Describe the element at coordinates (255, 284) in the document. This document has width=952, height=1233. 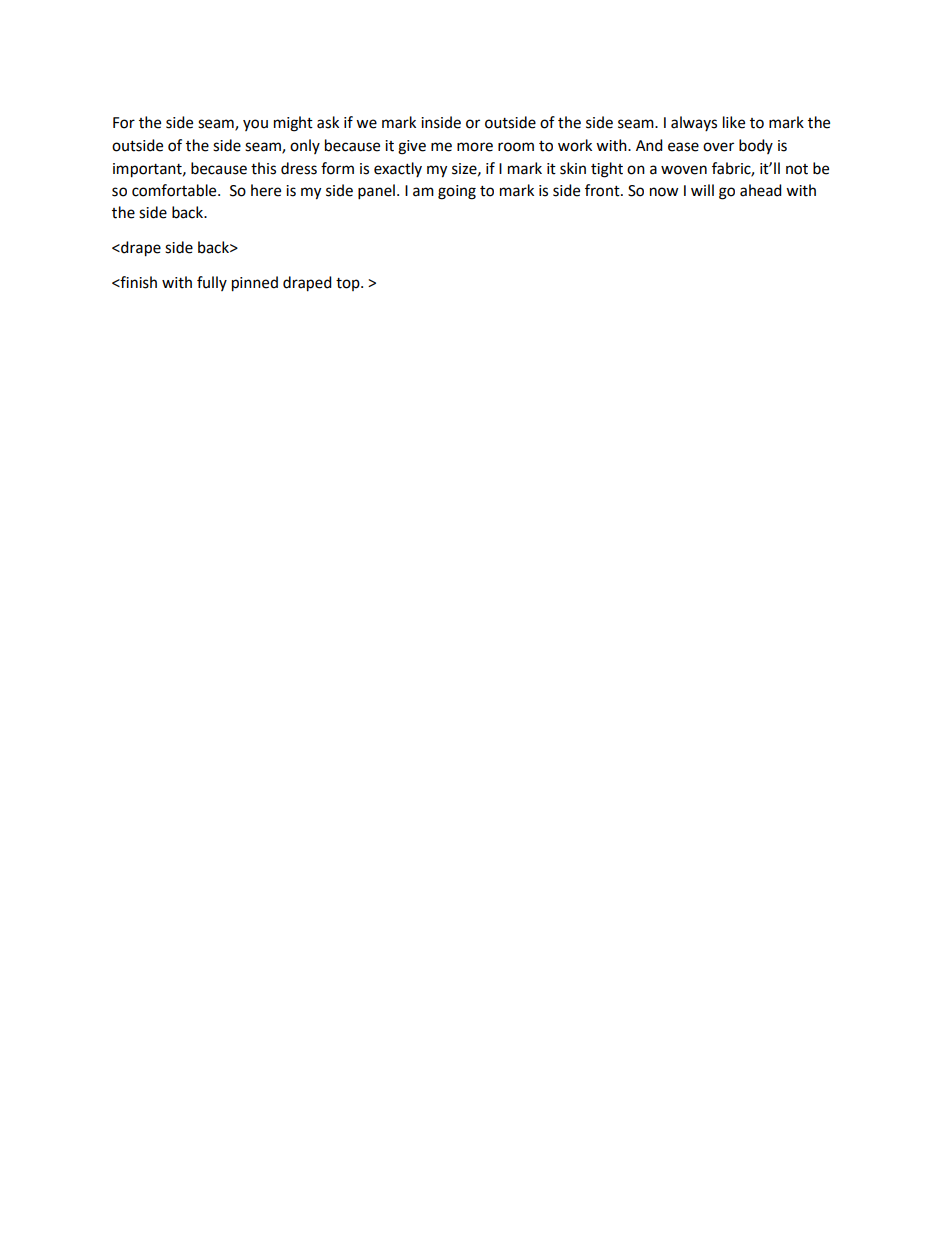
I see `pinned` at that location.
